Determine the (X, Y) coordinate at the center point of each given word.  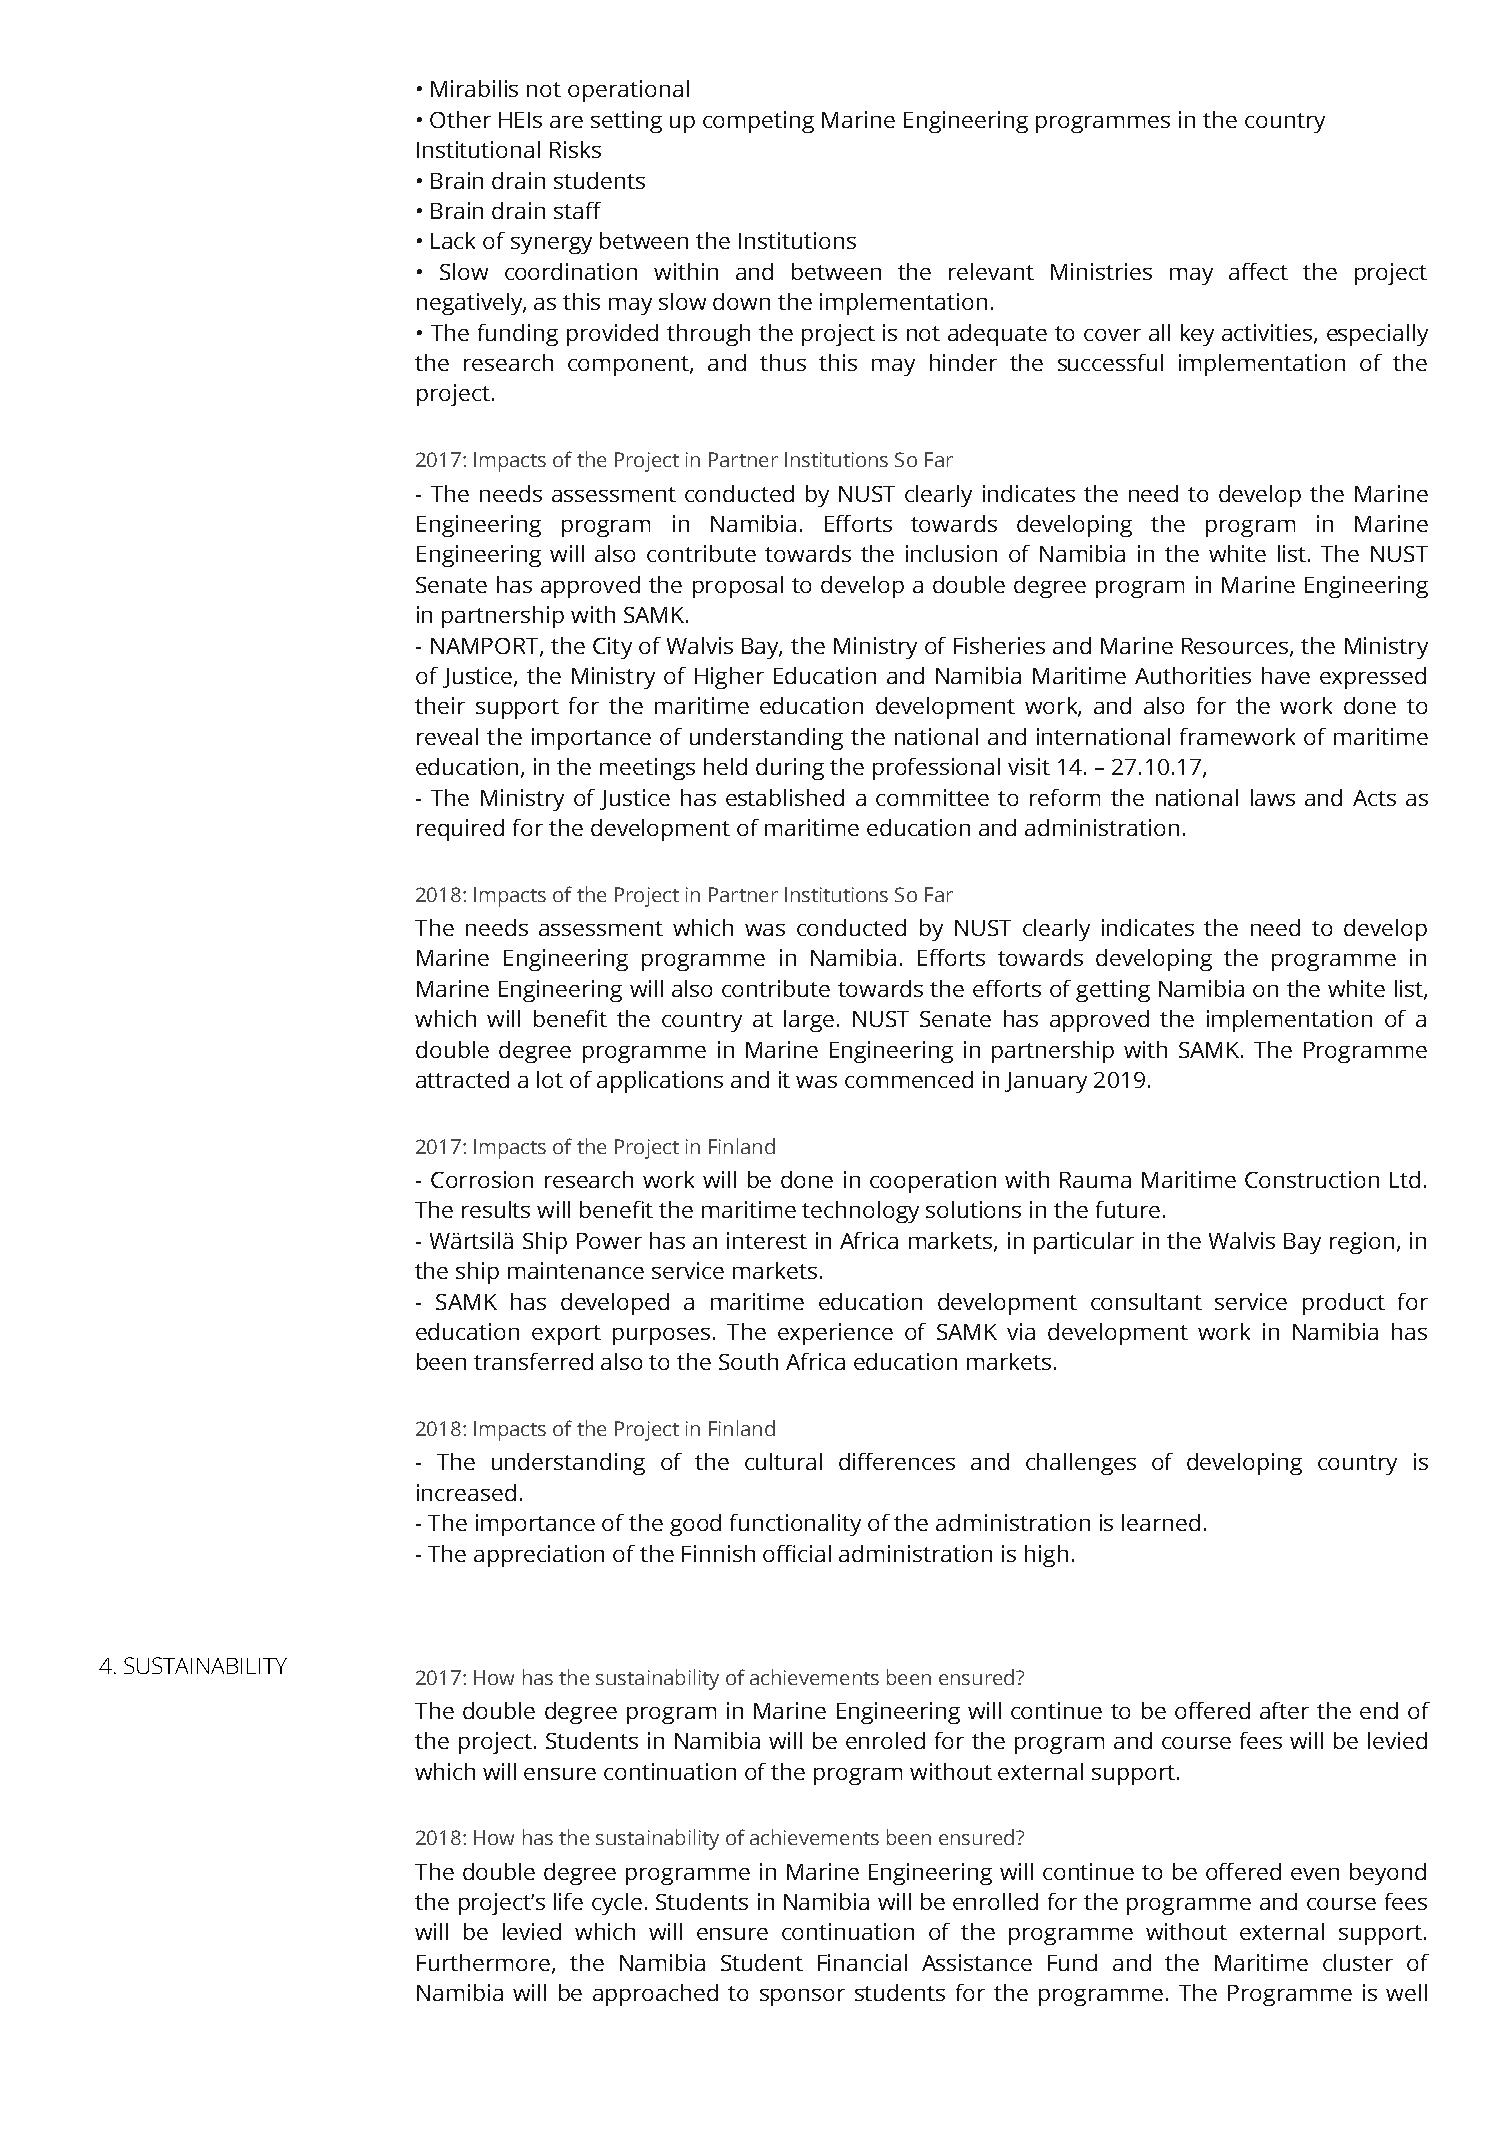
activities (1268, 333)
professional (936, 769)
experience (835, 1334)
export (566, 1335)
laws (1273, 797)
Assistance (977, 1962)
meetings (647, 769)
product (1344, 1304)
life (568, 1901)
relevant (991, 271)
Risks (575, 149)
